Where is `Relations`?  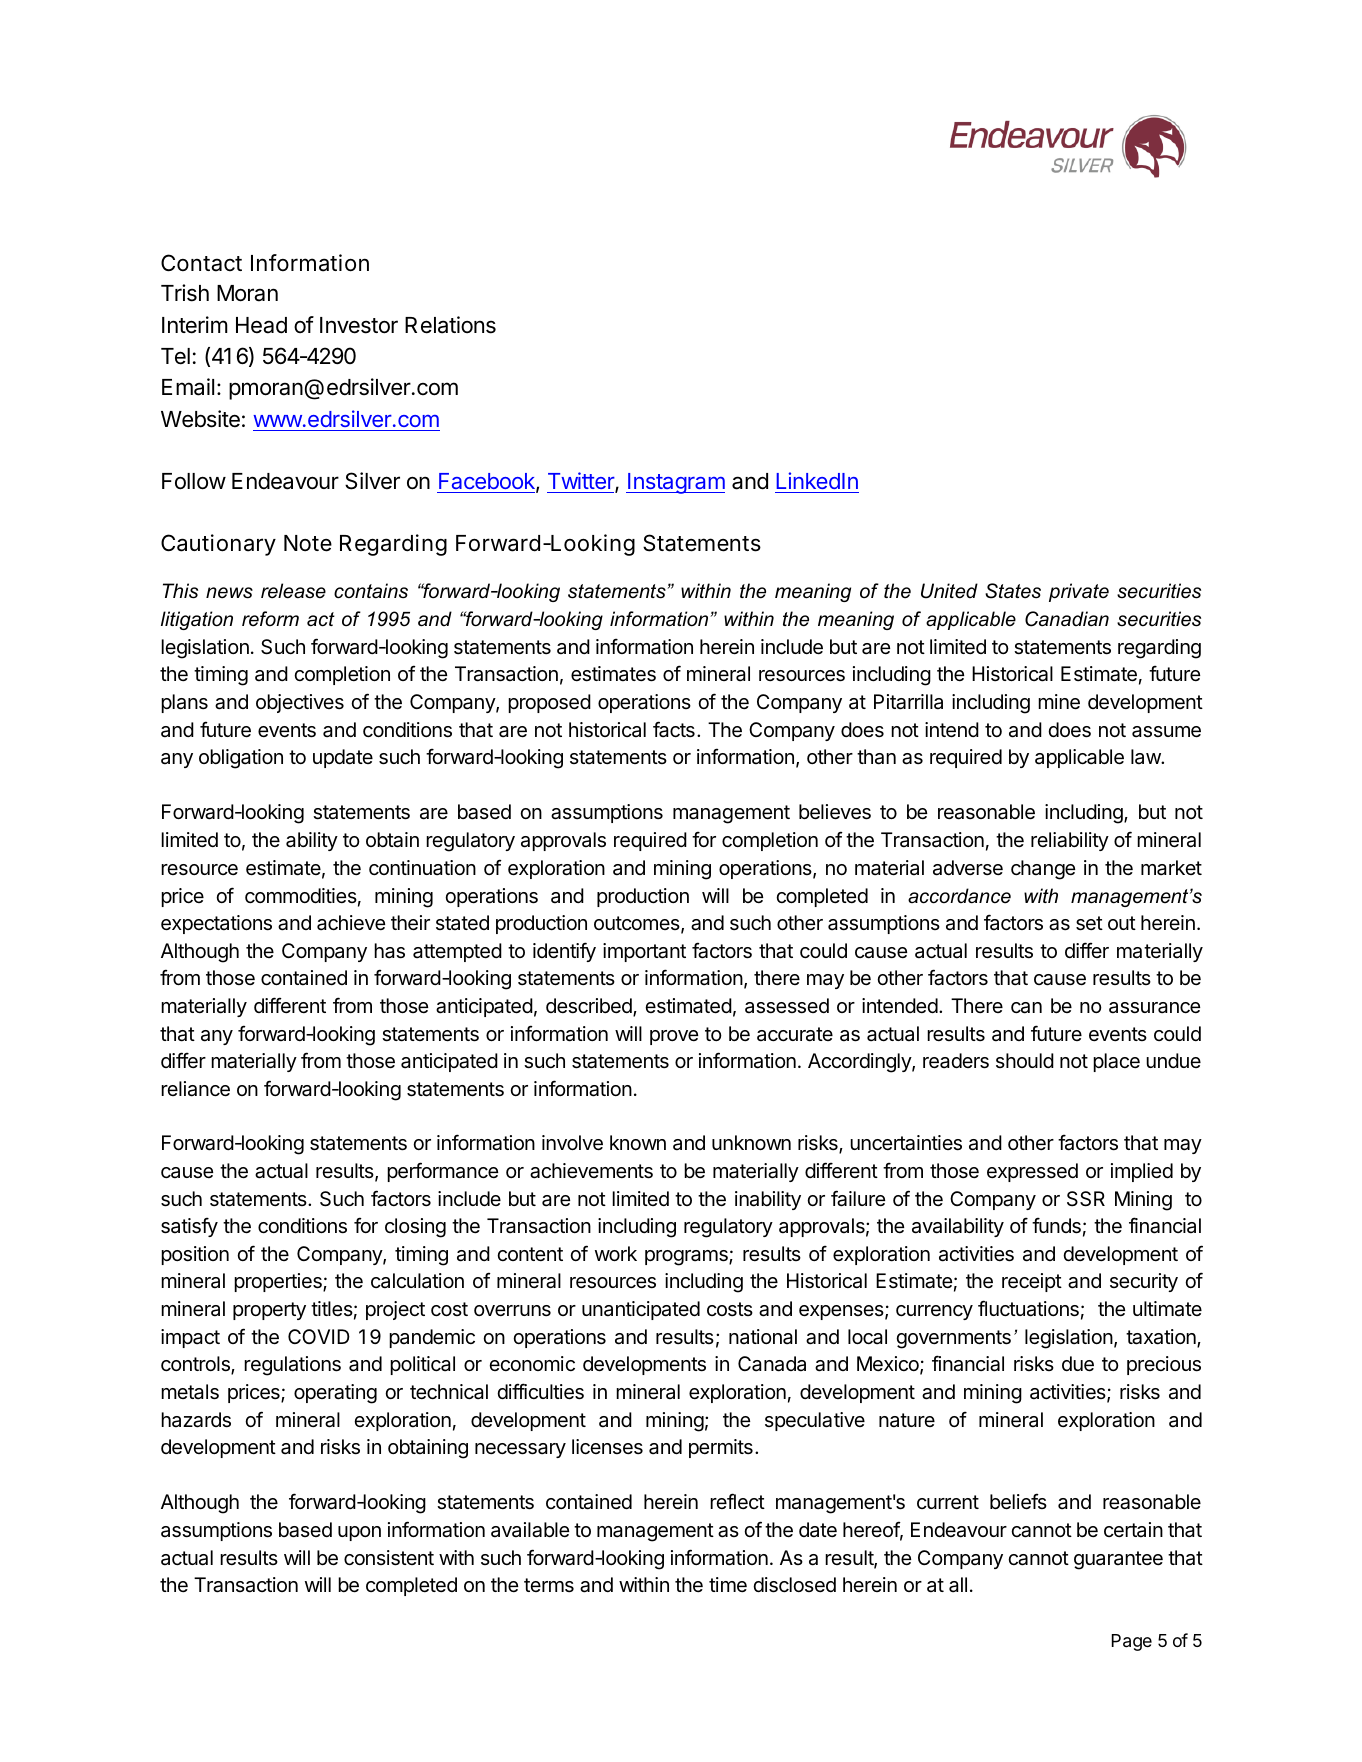 Relations is located at coordinates (450, 325).
